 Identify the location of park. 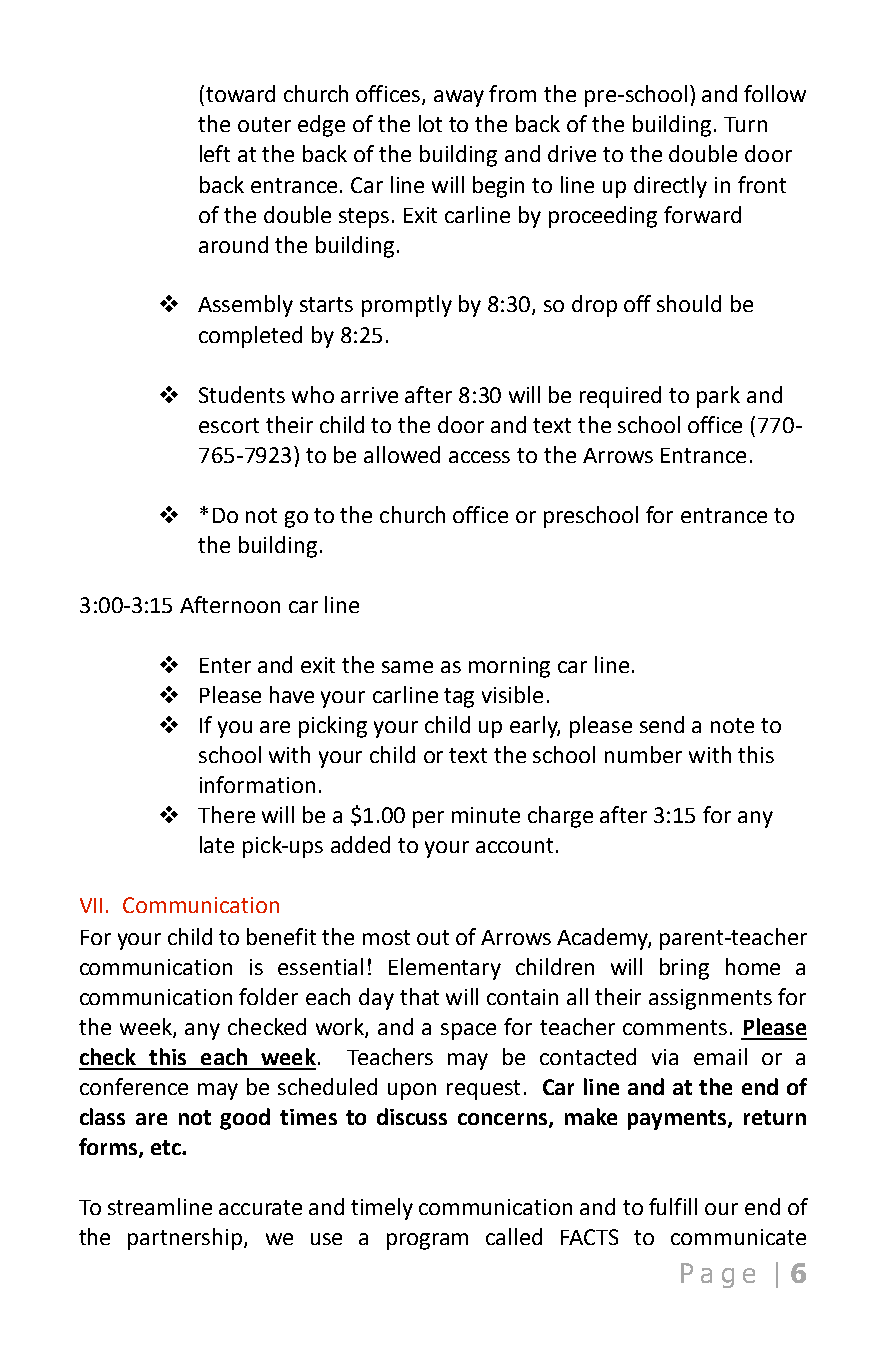
(718, 397).
